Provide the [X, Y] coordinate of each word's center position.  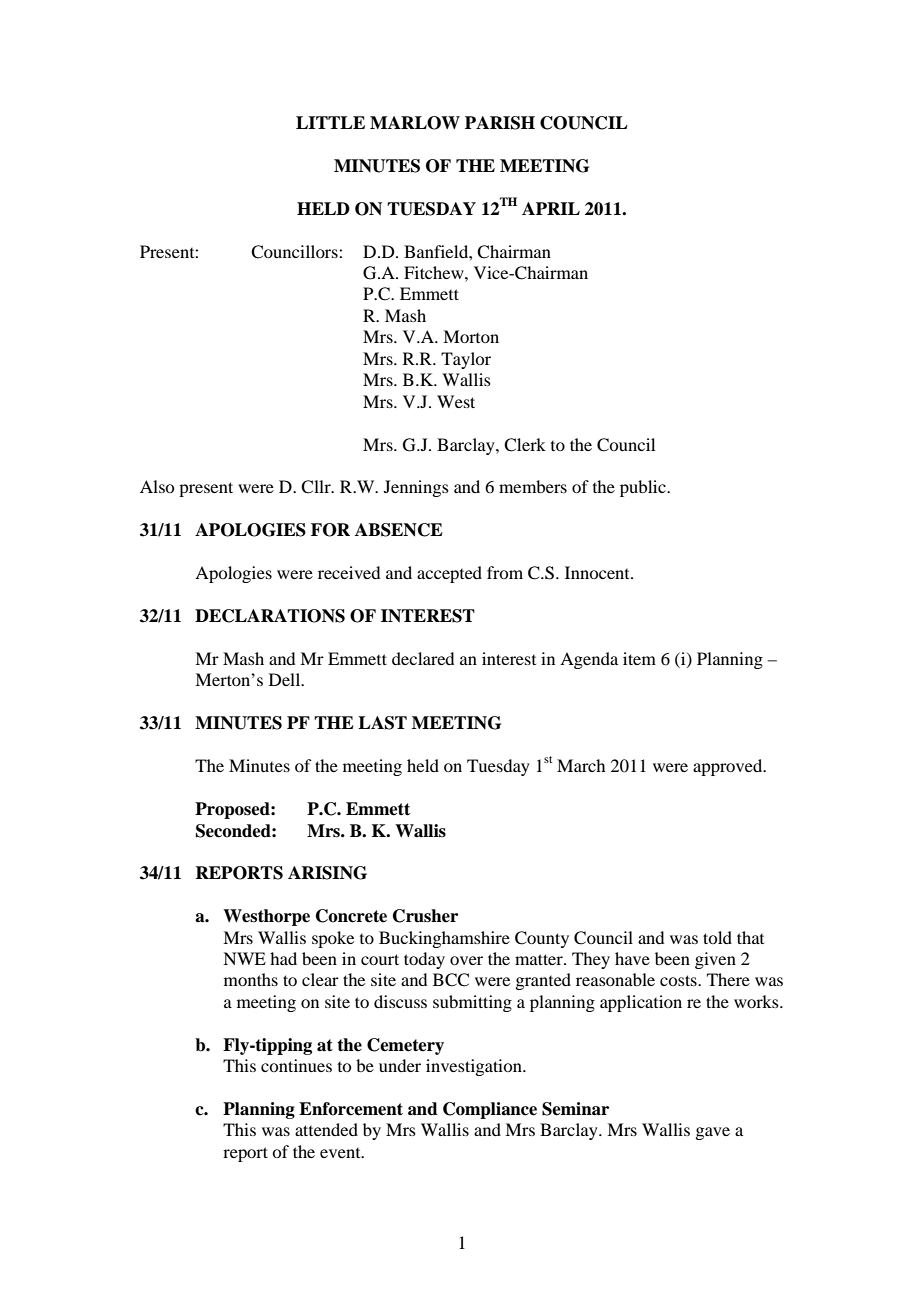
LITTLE [330, 122]
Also [157, 486]
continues [296, 1065]
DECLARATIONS [270, 616]
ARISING [327, 873]
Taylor [466, 360]
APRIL [551, 208]
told [717, 937]
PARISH [500, 123]
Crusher [425, 916]
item [639, 658]
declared [423, 658]
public [644, 488]
